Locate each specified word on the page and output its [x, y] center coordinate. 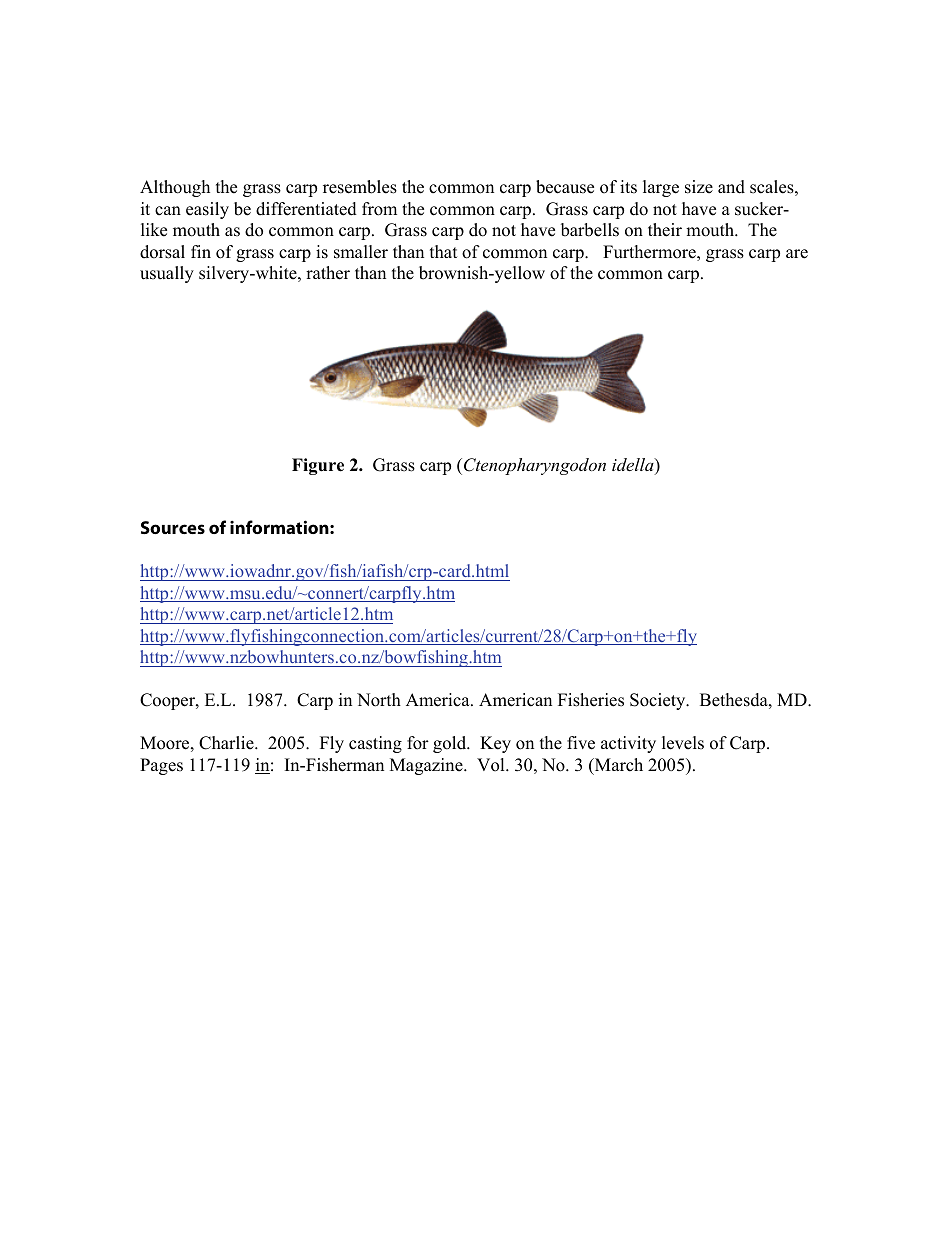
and [731, 187]
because [565, 187]
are [797, 254]
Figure [318, 466]
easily [207, 210]
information [280, 527]
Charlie [227, 743]
